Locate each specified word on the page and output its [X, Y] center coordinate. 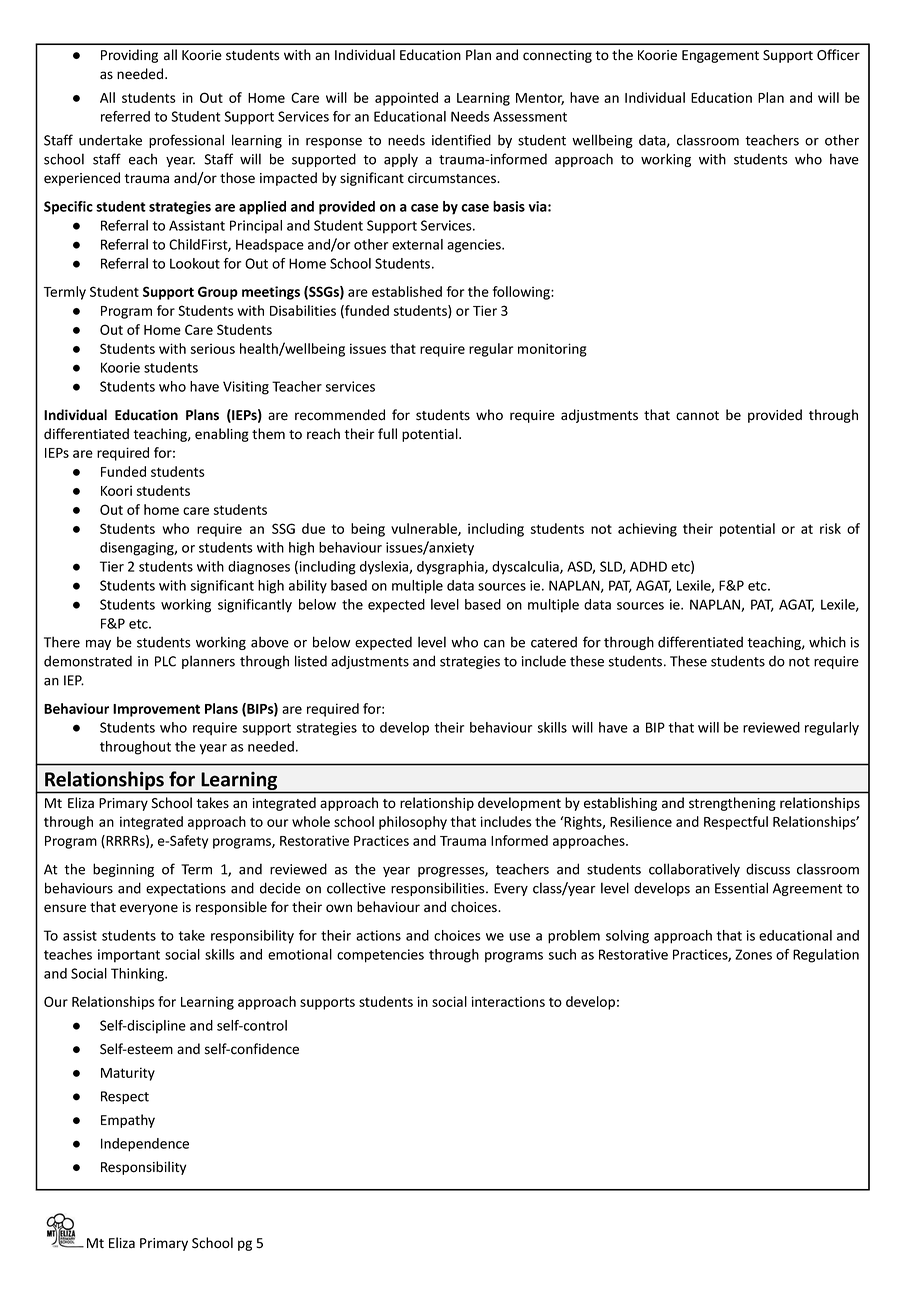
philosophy [413, 823]
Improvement [156, 710]
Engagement [720, 56]
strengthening [732, 804]
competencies [380, 956]
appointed [406, 99]
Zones [753, 954]
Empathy [128, 1121]
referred [125, 116]
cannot [697, 416]
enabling [222, 435]
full [387, 433]
